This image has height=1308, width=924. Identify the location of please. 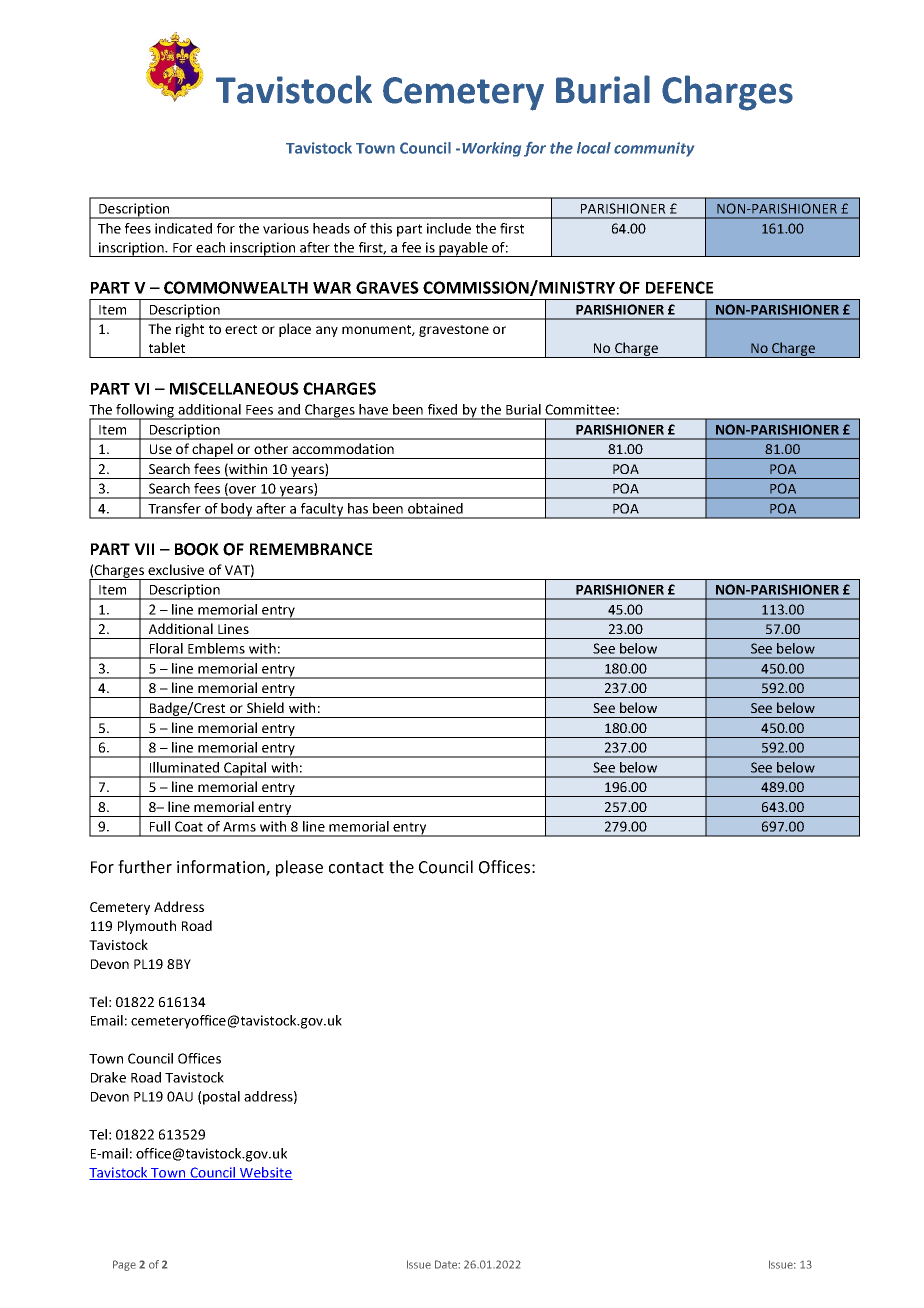
(299, 868).
